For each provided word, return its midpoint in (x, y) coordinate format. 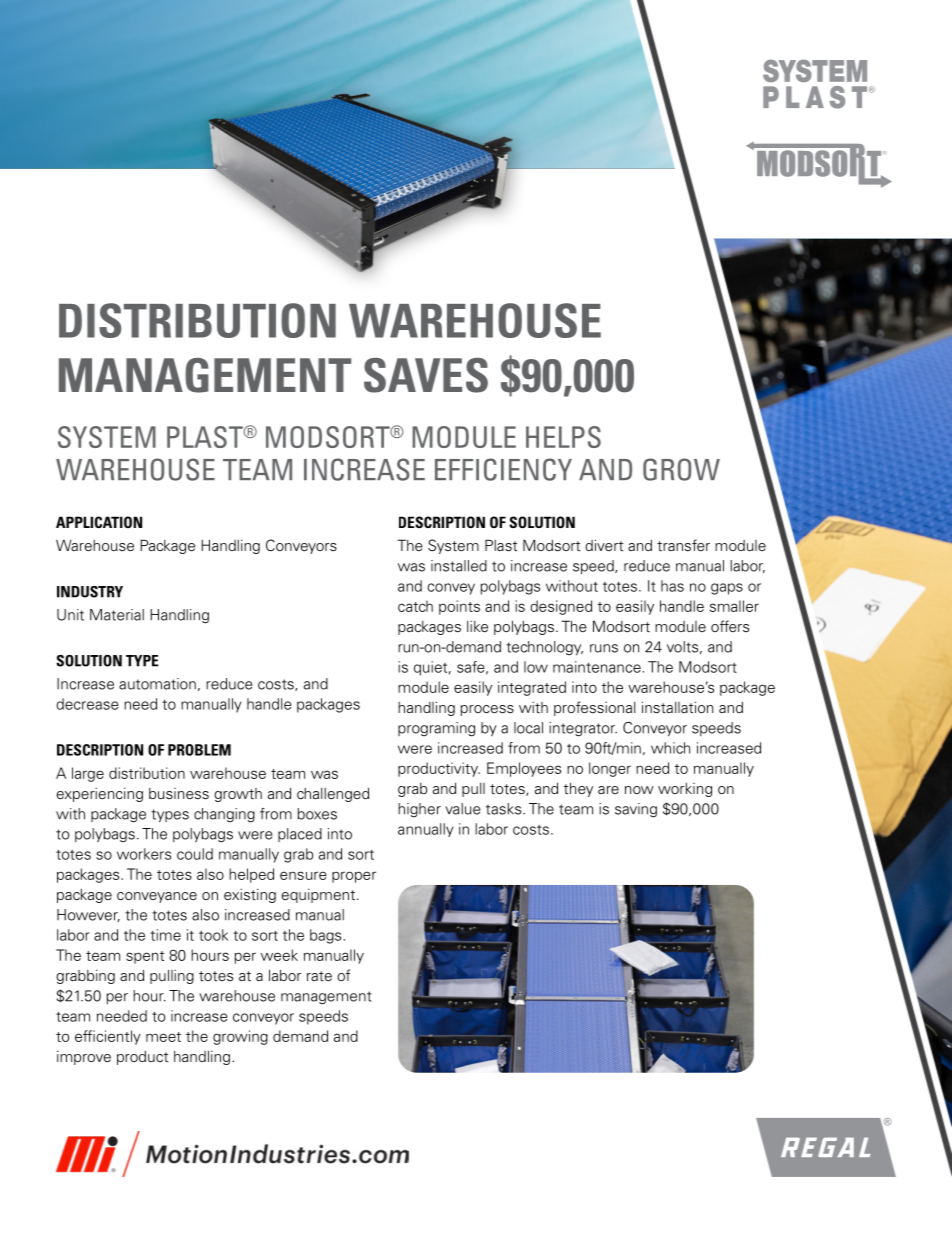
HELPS (563, 437)
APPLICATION (99, 522)
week (279, 955)
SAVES (426, 375)
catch (415, 606)
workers (144, 854)
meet (163, 1037)
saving (636, 810)
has (672, 586)
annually (426, 830)
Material (117, 615)
